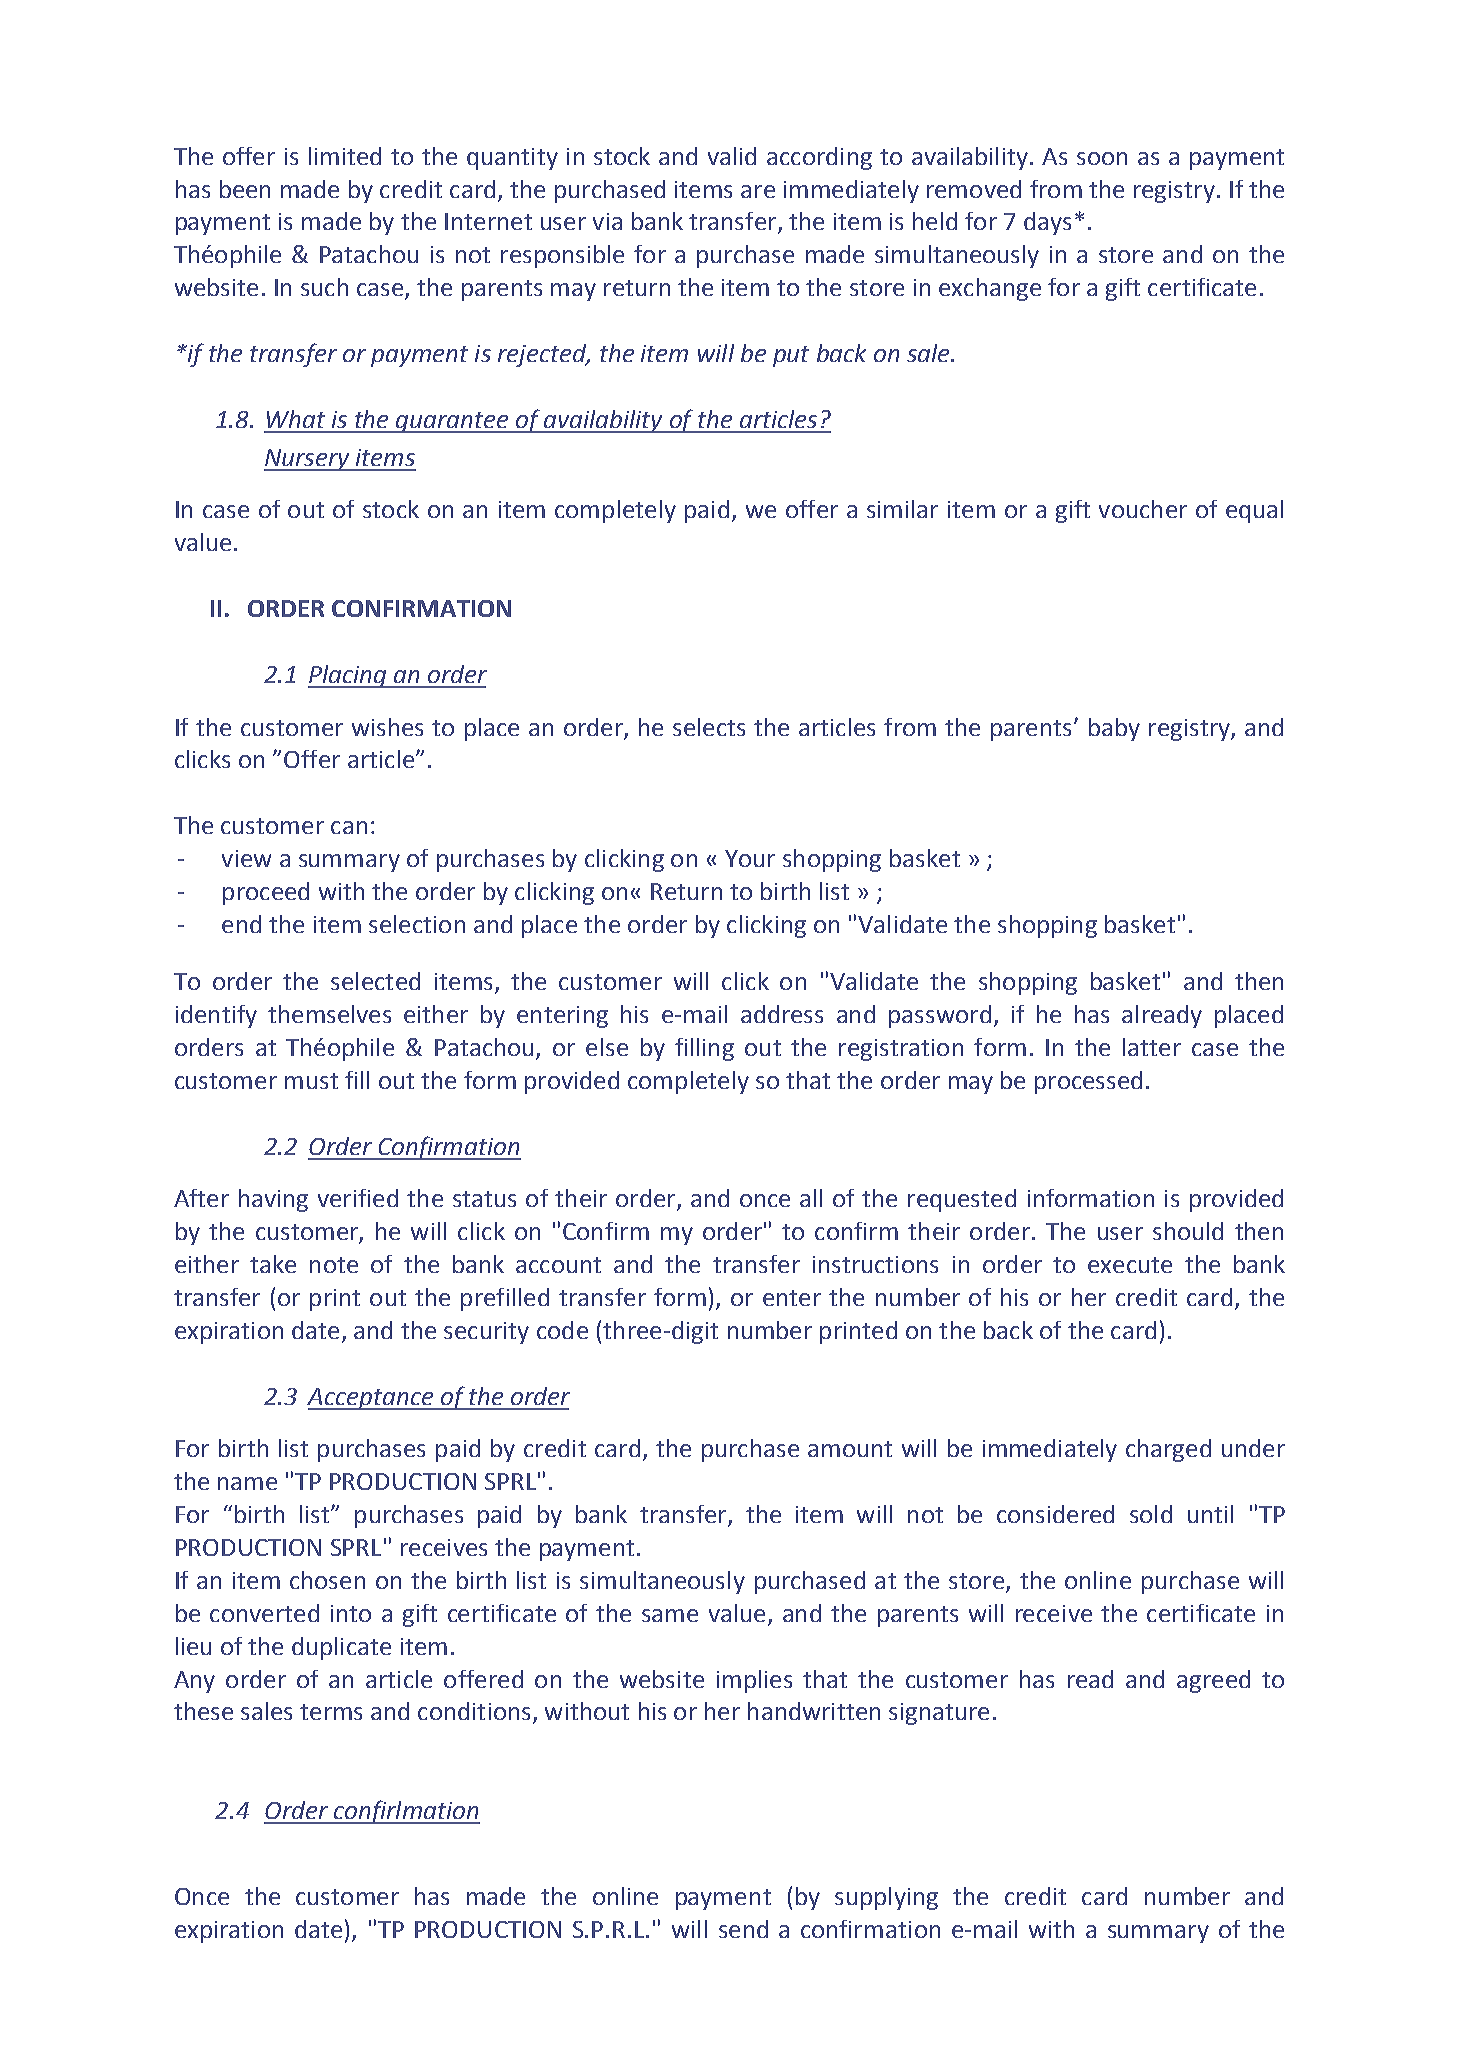  I want to click on proceed, so click(266, 893).
